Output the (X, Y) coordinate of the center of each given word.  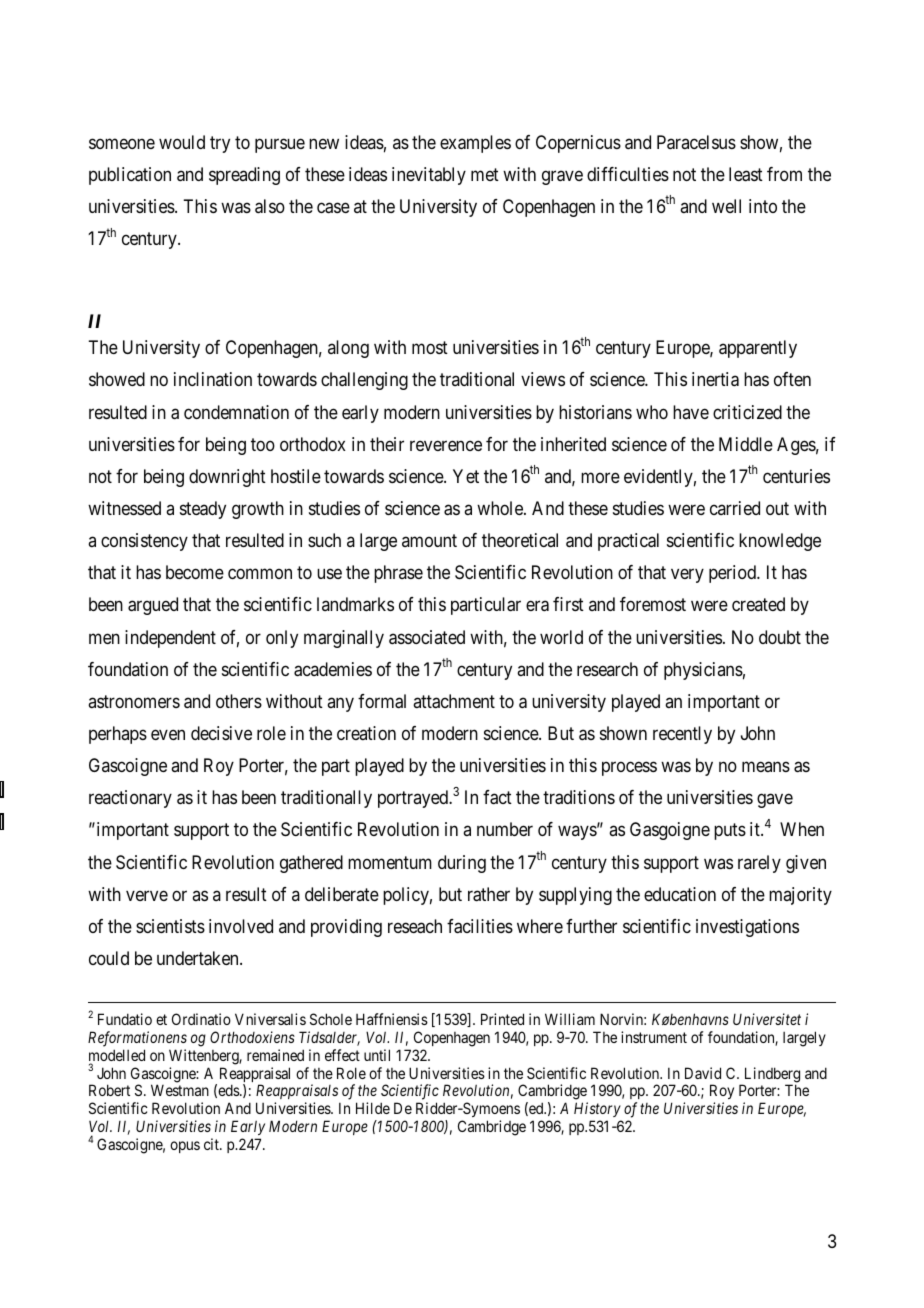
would (182, 142)
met (485, 174)
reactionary (130, 799)
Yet (466, 476)
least (746, 174)
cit (212, 1144)
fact (497, 797)
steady (203, 510)
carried (735, 508)
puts (730, 832)
